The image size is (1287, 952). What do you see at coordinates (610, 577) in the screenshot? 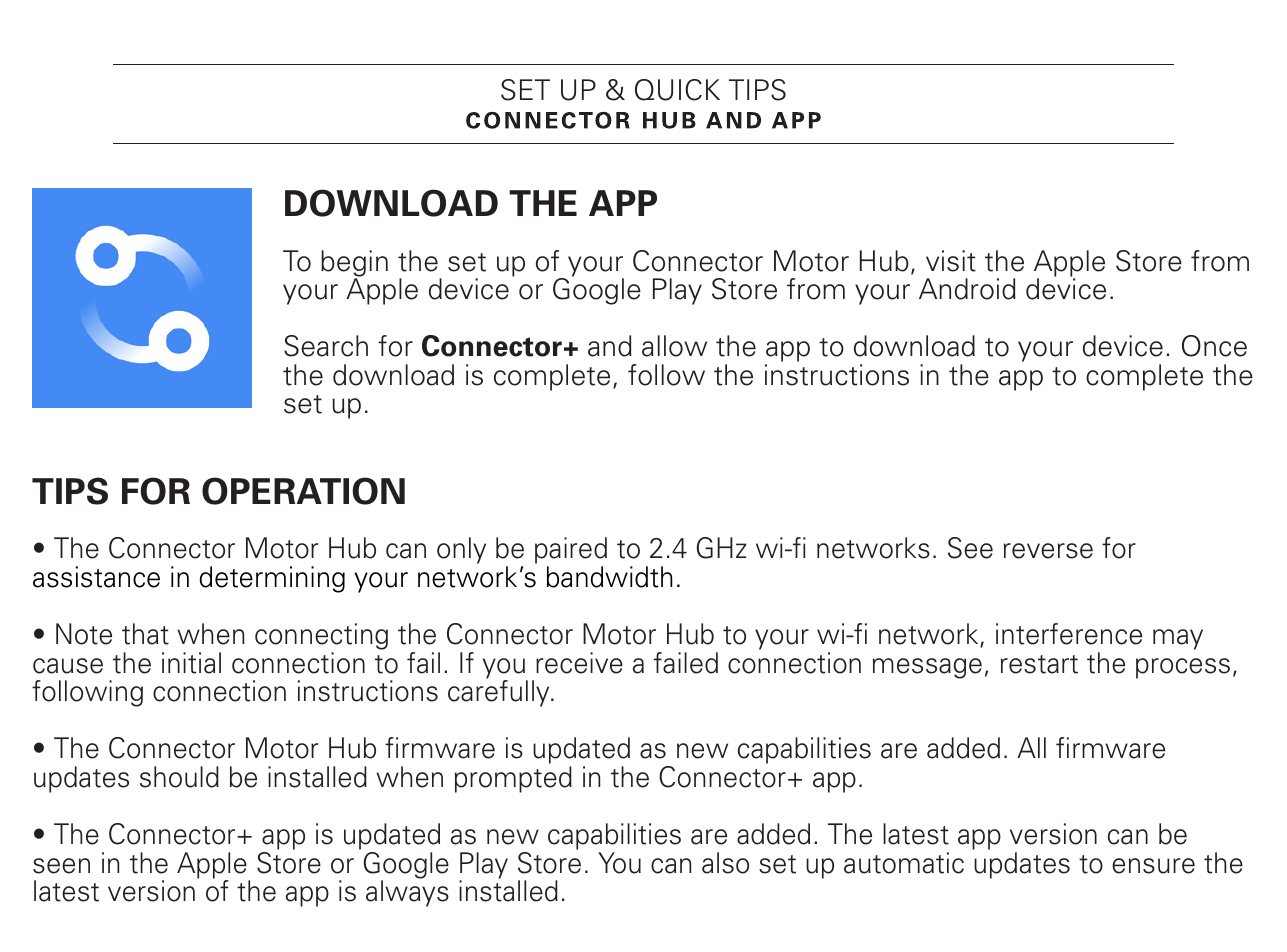
I see `bandwidth` at bounding box center [610, 577].
